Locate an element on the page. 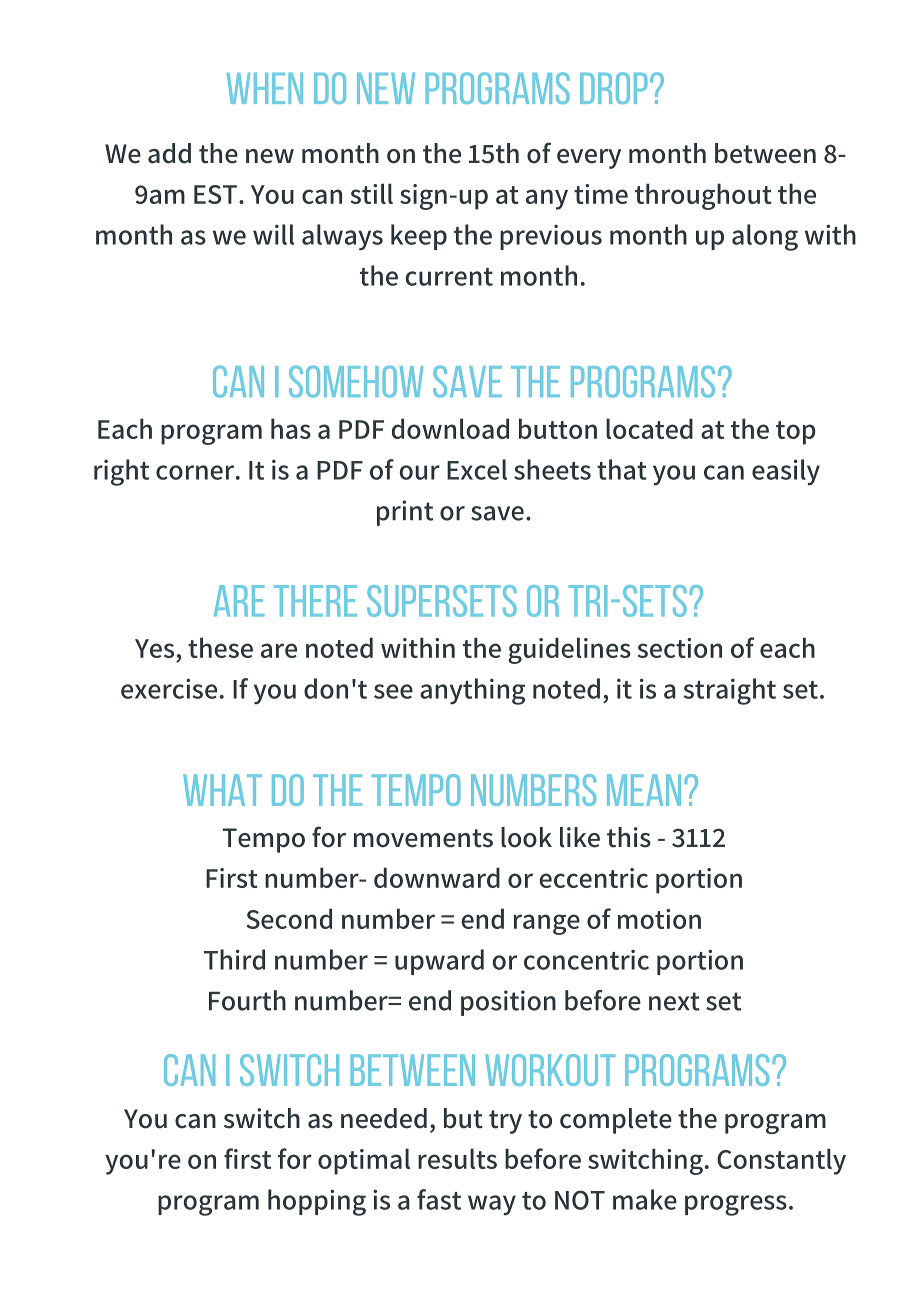  progress is located at coordinates (736, 1205).
